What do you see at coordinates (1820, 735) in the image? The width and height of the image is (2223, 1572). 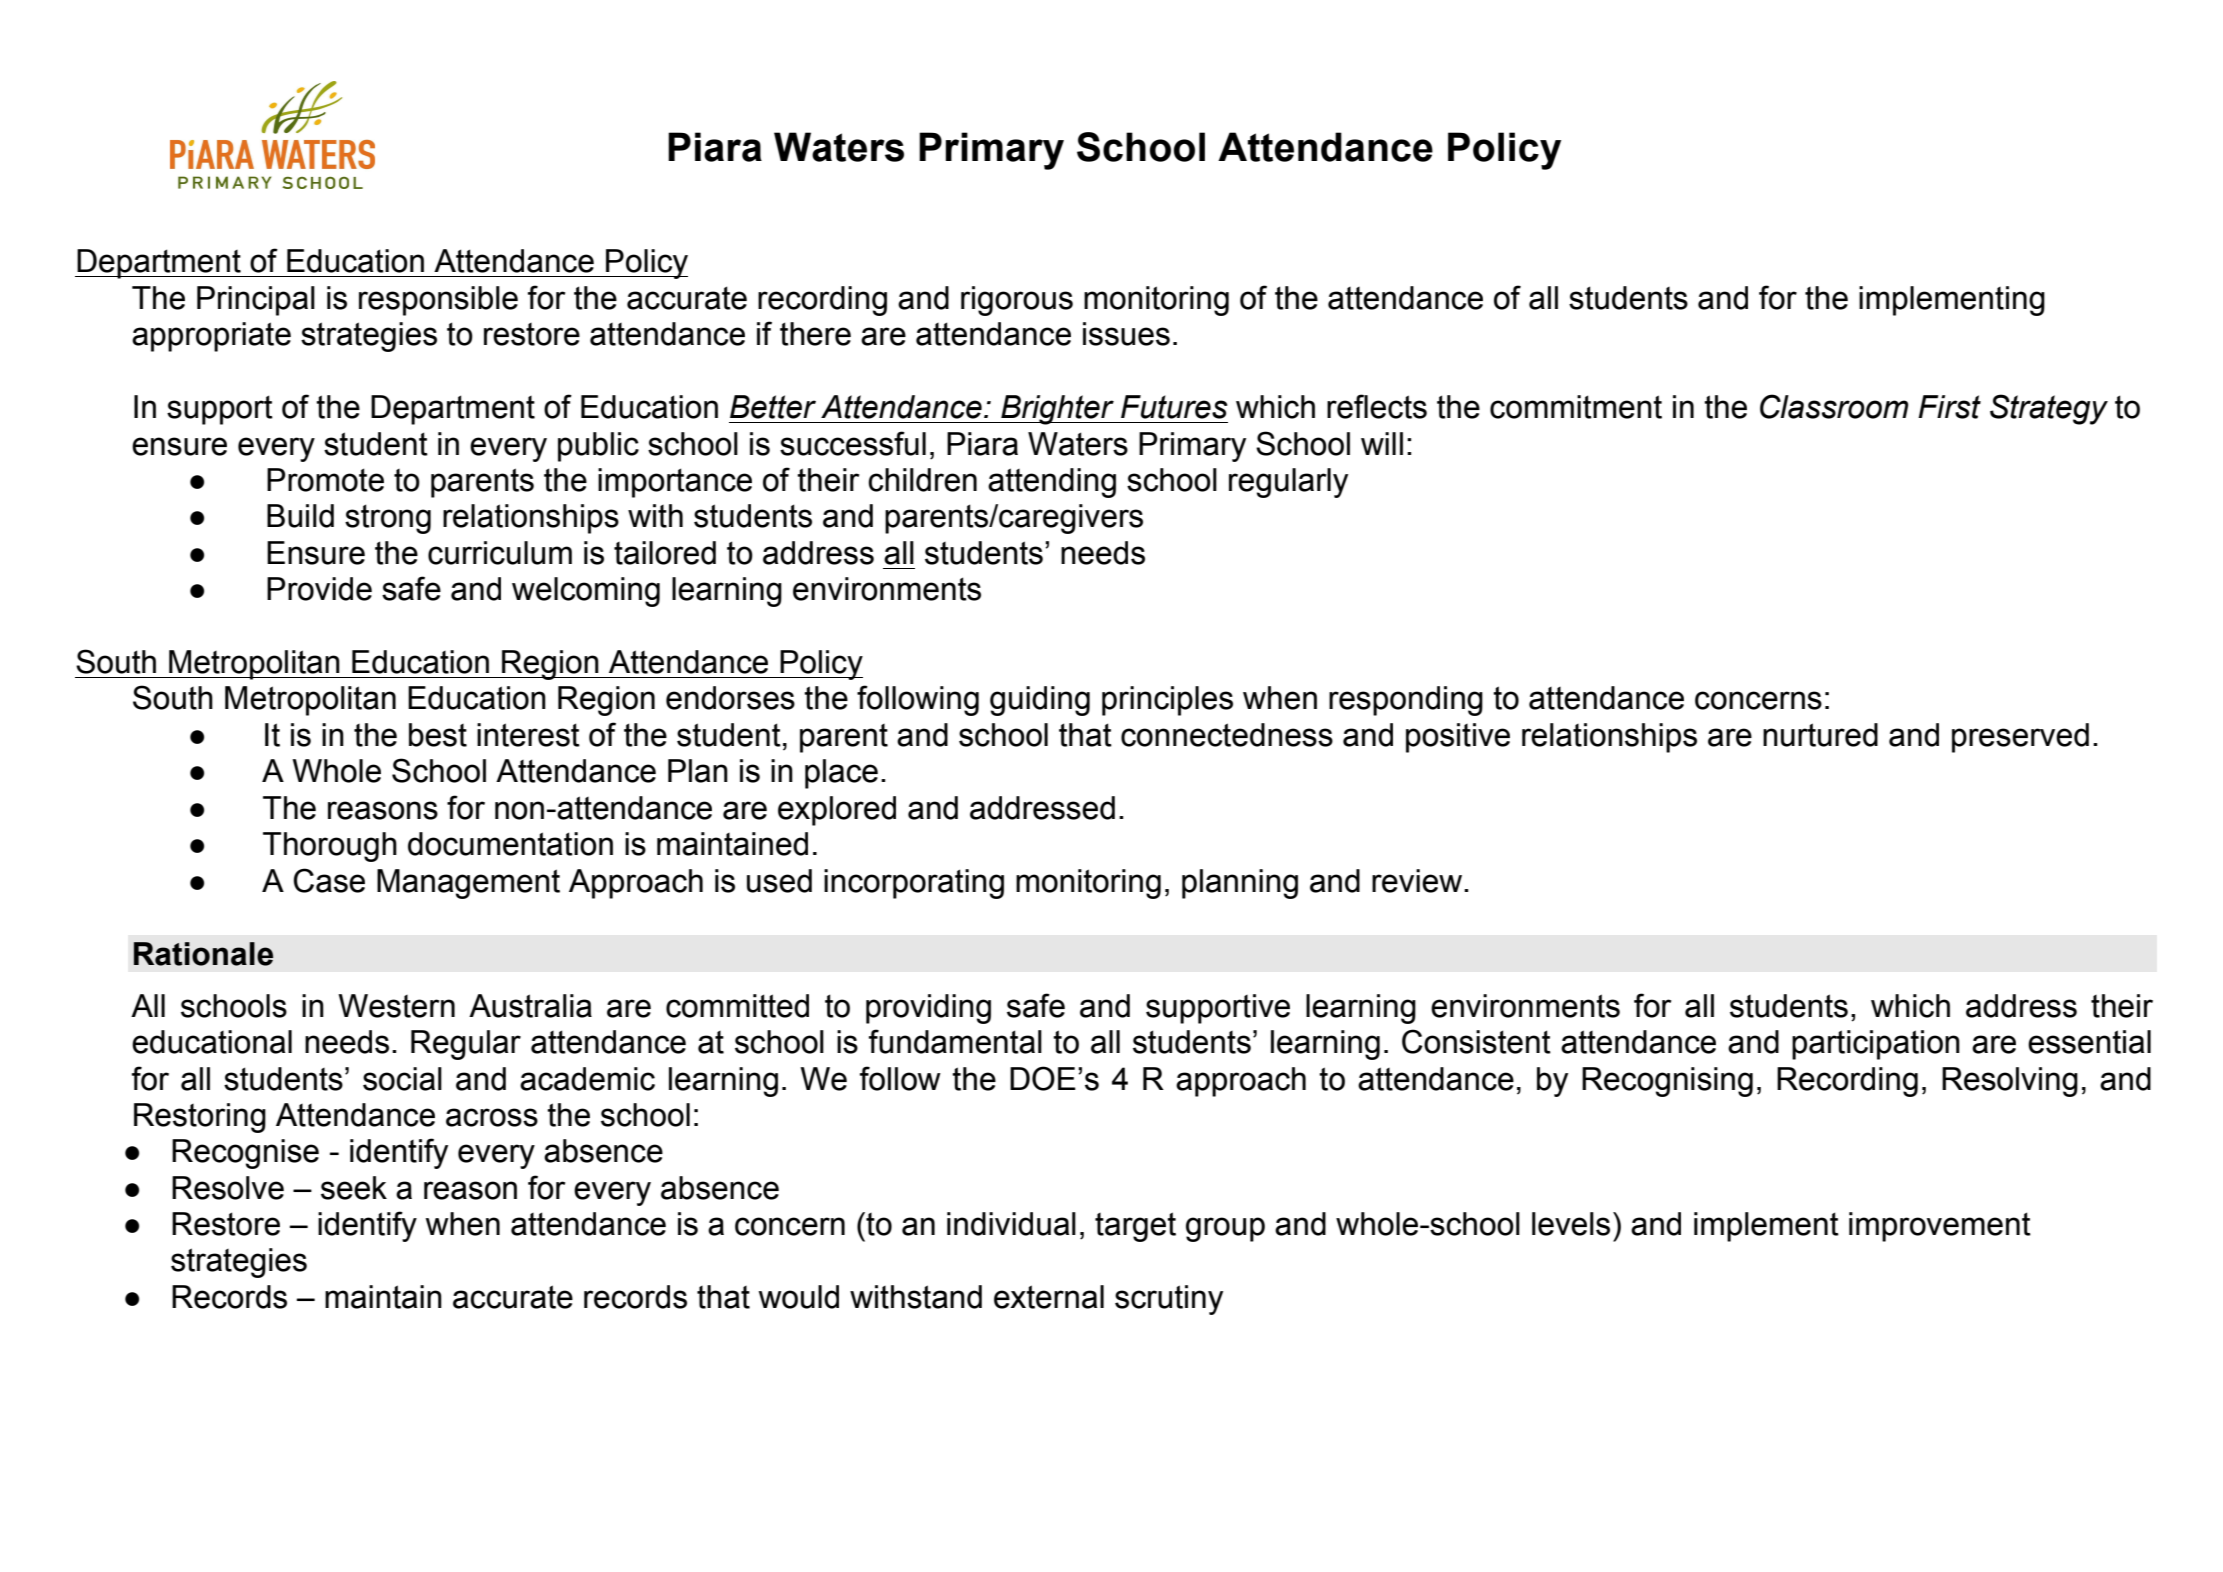 I see `nurtured` at bounding box center [1820, 735].
